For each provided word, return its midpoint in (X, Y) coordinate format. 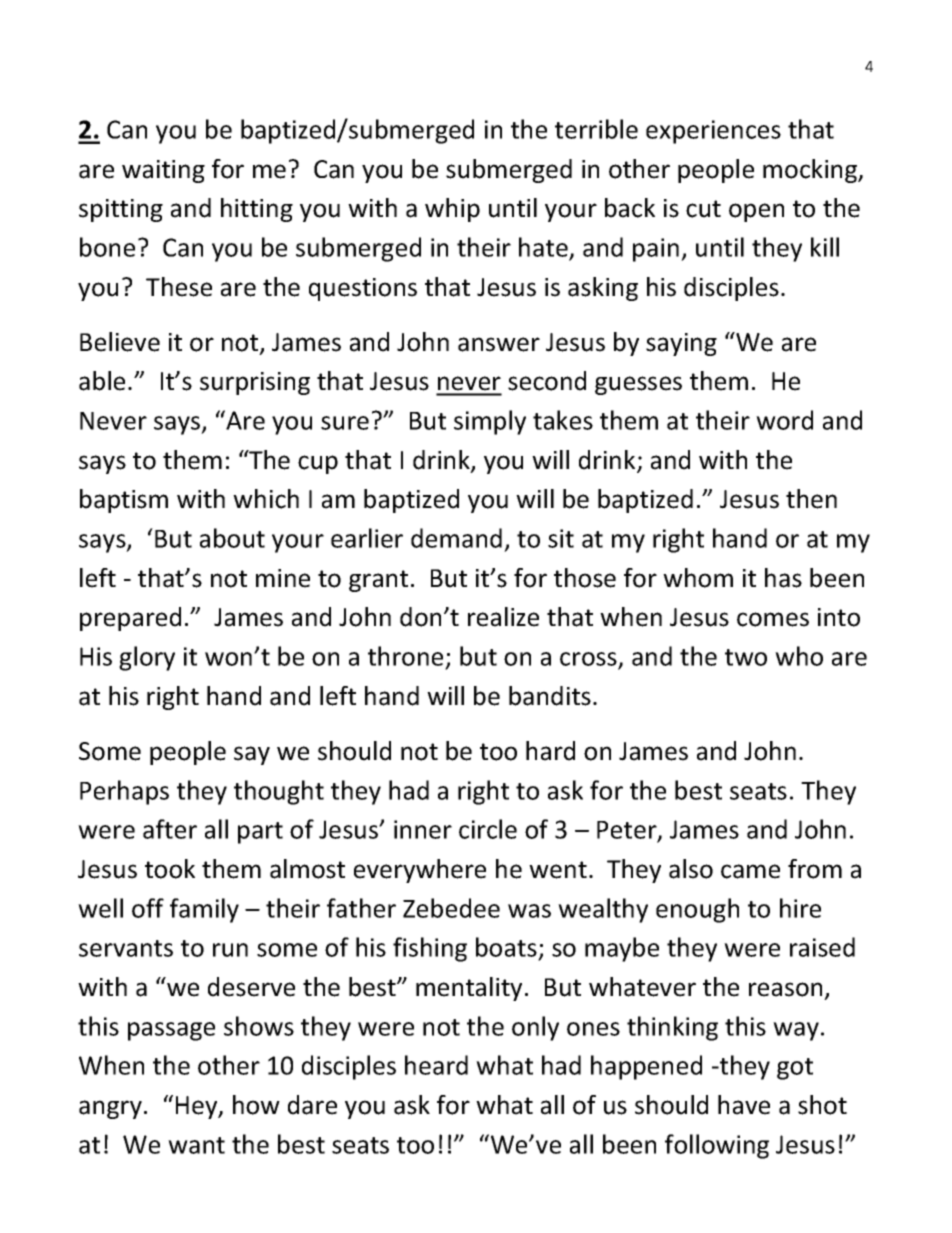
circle (488, 829)
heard (436, 1065)
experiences (713, 132)
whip (452, 210)
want (196, 1145)
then (811, 499)
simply (490, 422)
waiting (163, 171)
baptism (124, 501)
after (170, 829)
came (750, 871)
